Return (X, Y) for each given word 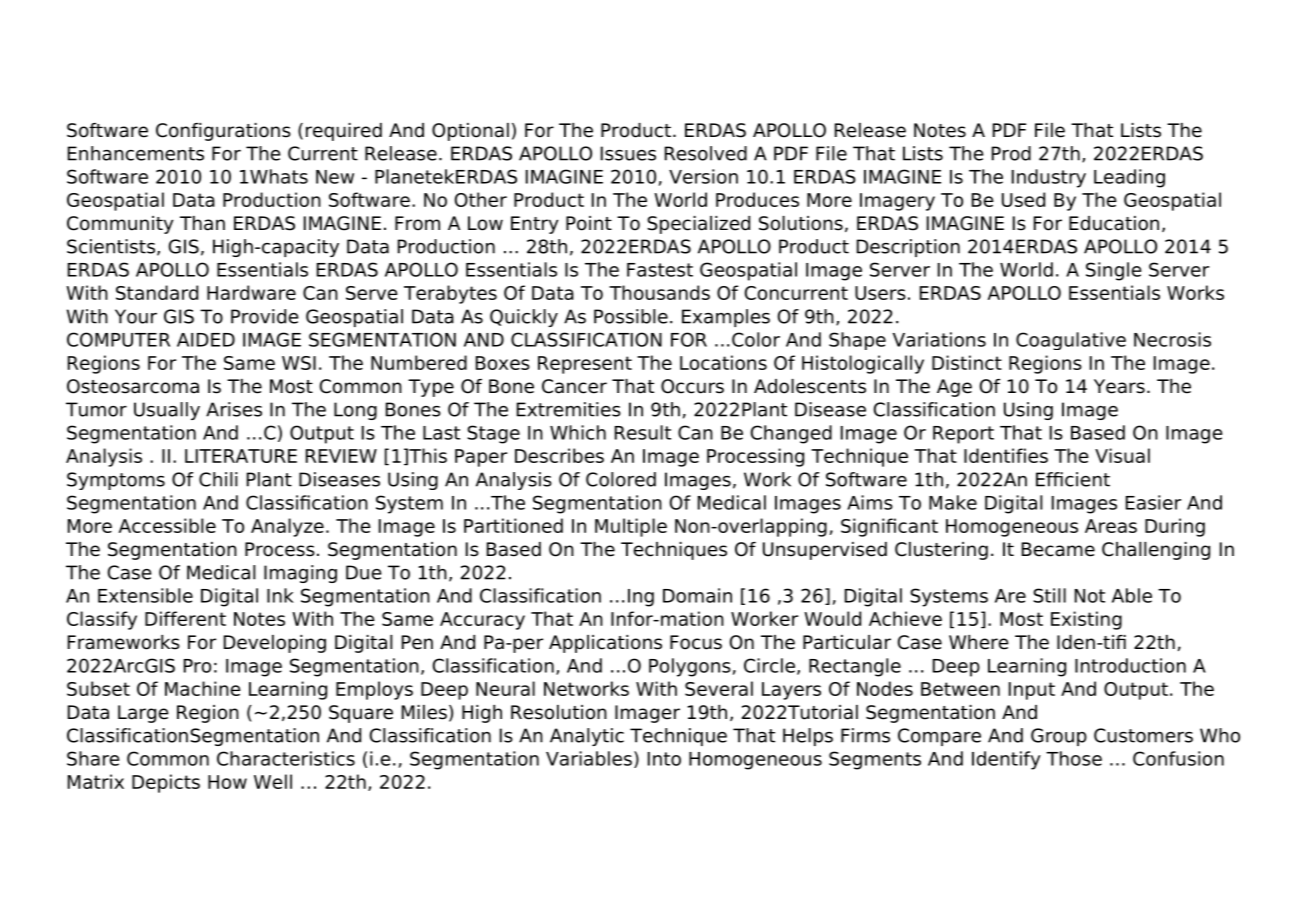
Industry (1049, 178)
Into (664, 759)
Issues (628, 153)
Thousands (659, 292)
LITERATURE (241, 456)
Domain (697, 595)
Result (643, 432)
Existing (1086, 620)
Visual (1122, 455)
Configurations (223, 132)
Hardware (251, 292)
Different (185, 618)
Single (1113, 271)
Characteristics (286, 758)
